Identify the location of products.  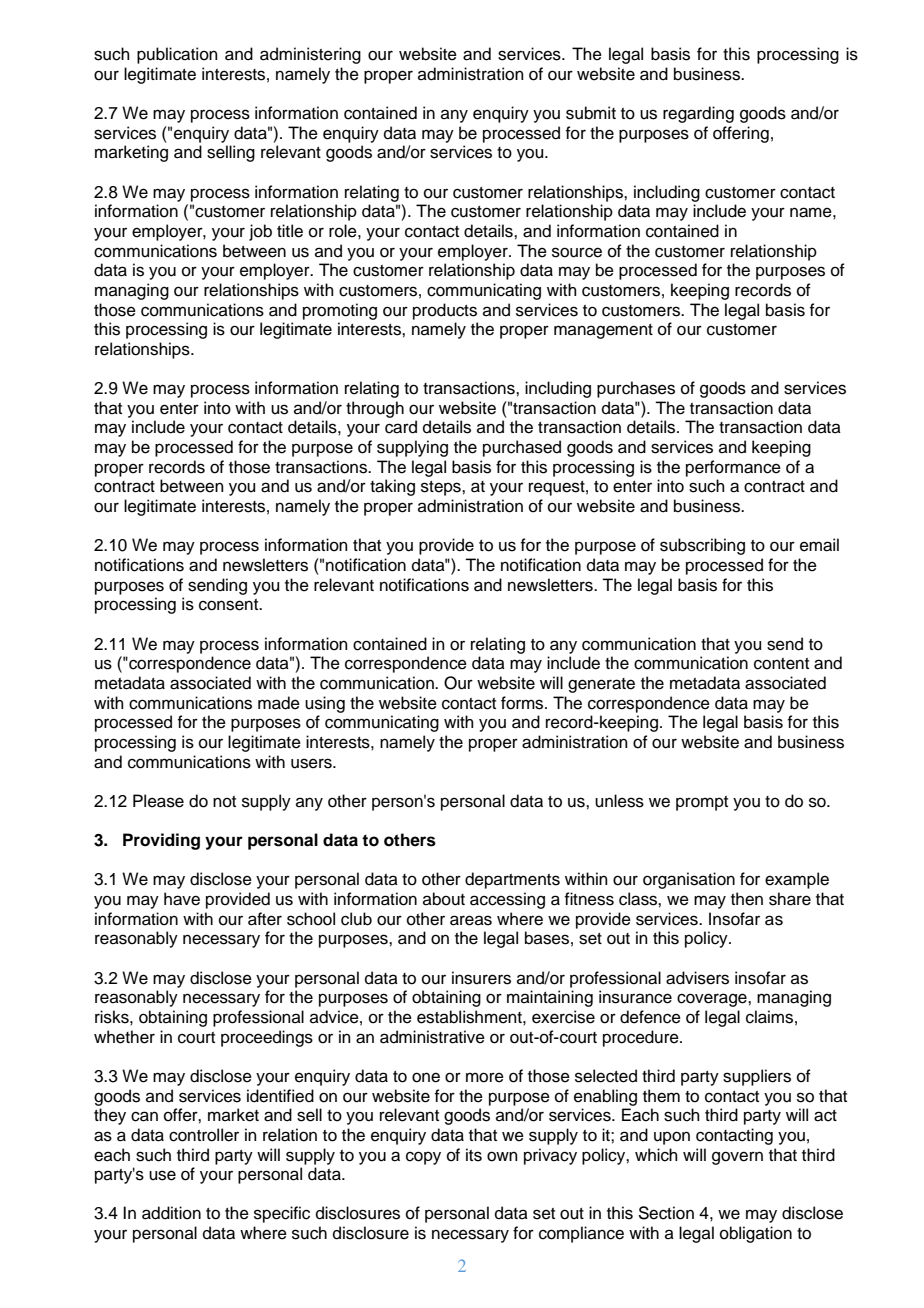
(445, 311).
